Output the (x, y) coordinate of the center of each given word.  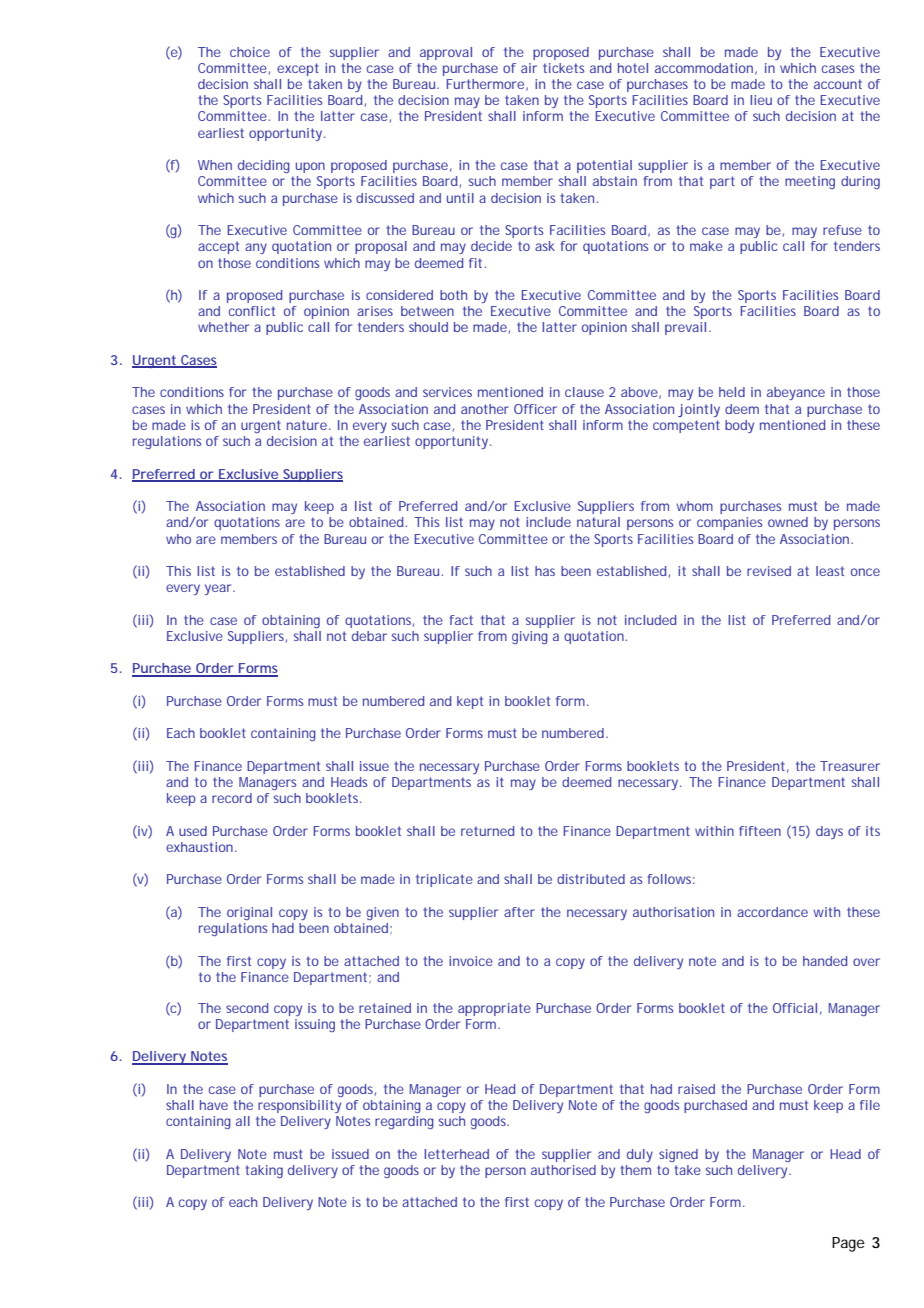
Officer (535, 409)
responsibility (299, 1106)
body (739, 426)
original (249, 913)
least (830, 571)
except (298, 69)
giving (530, 637)
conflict (252, 311)
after (519, 912)
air (529, 68)
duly (640, 1155)
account (838, 84)
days (829, 832)
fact (461, 620)
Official (795, 1008)
